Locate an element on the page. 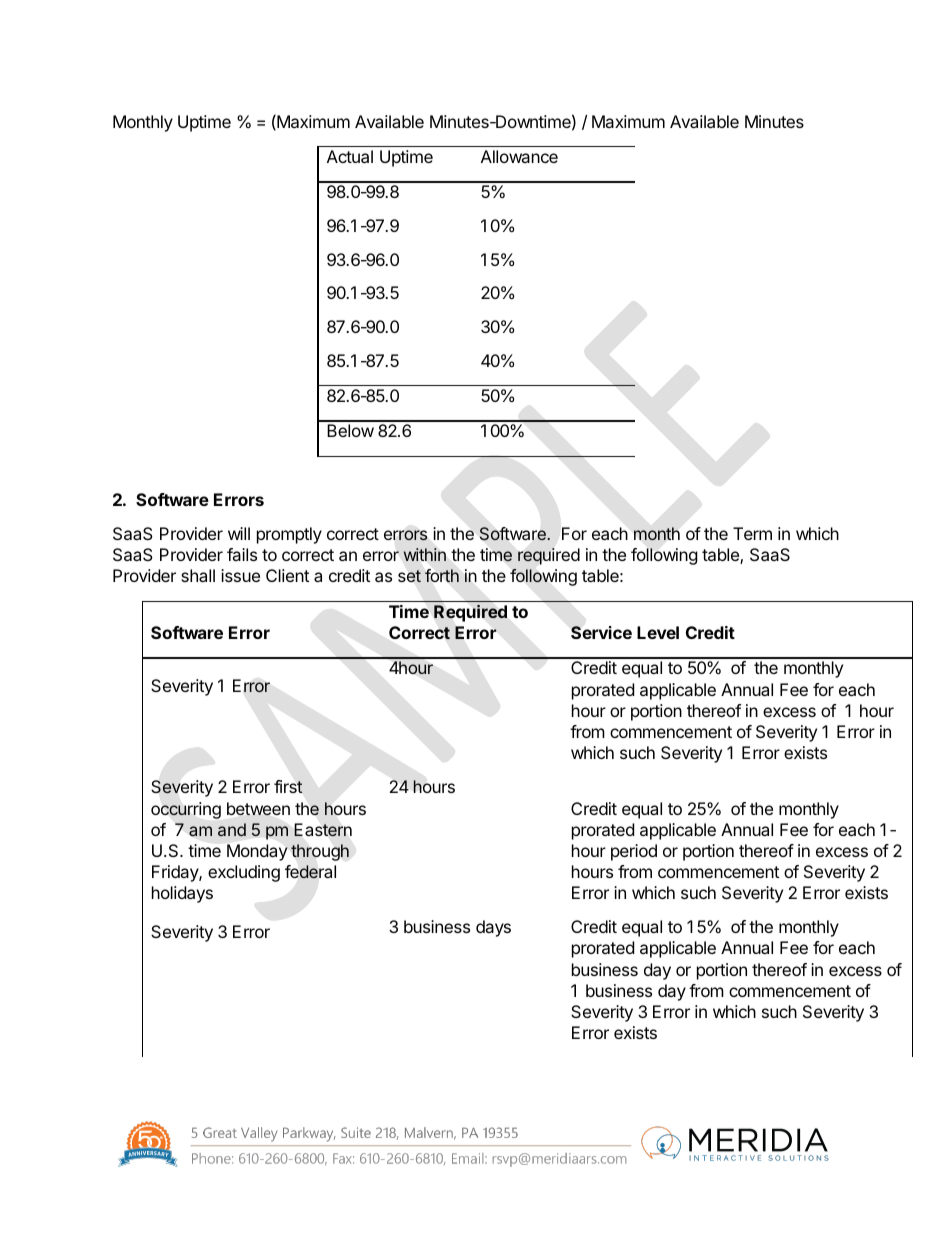  Allowance is located at coordinates (519, 156).
